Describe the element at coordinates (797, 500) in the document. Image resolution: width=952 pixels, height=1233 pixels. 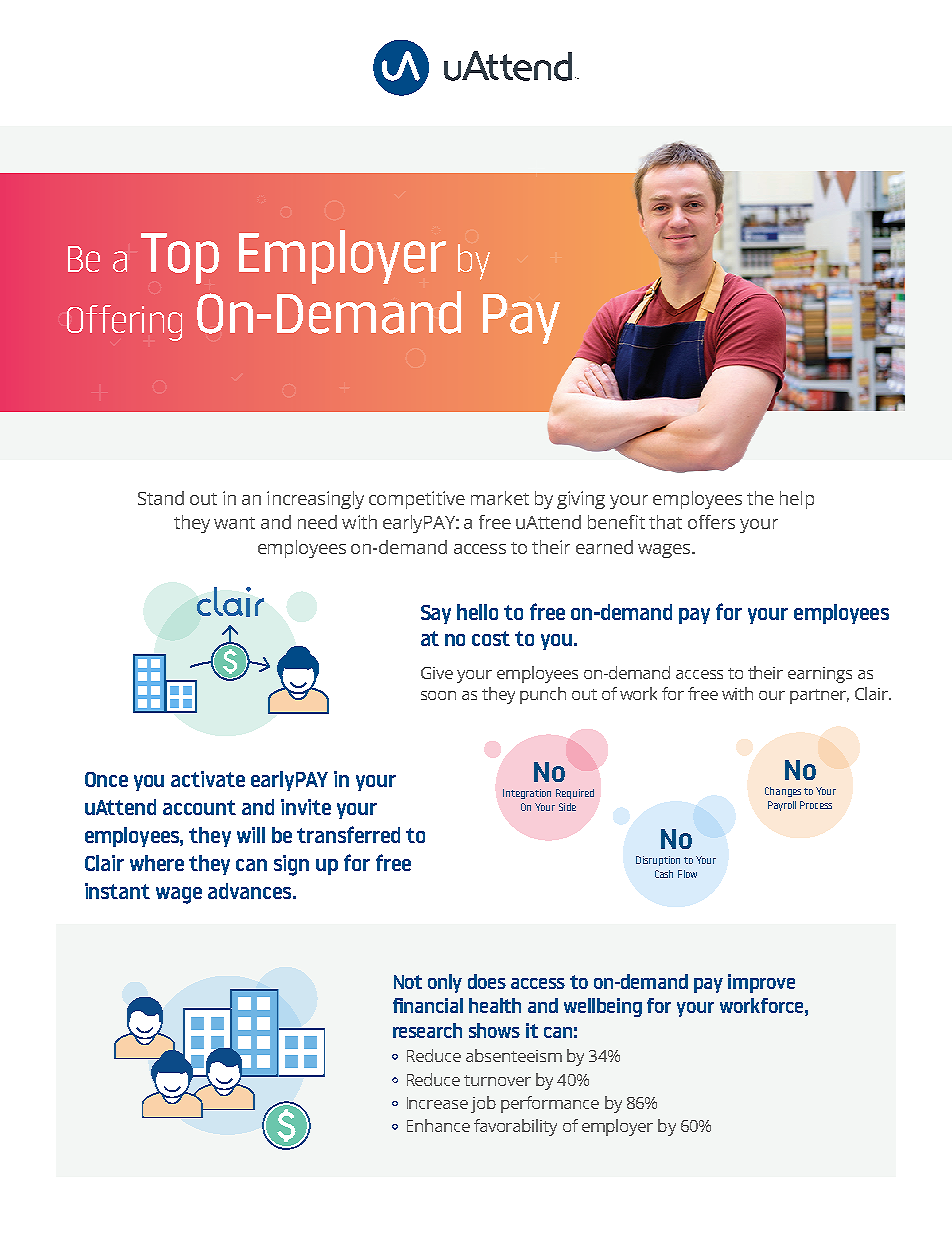
I see `help` at that location.
